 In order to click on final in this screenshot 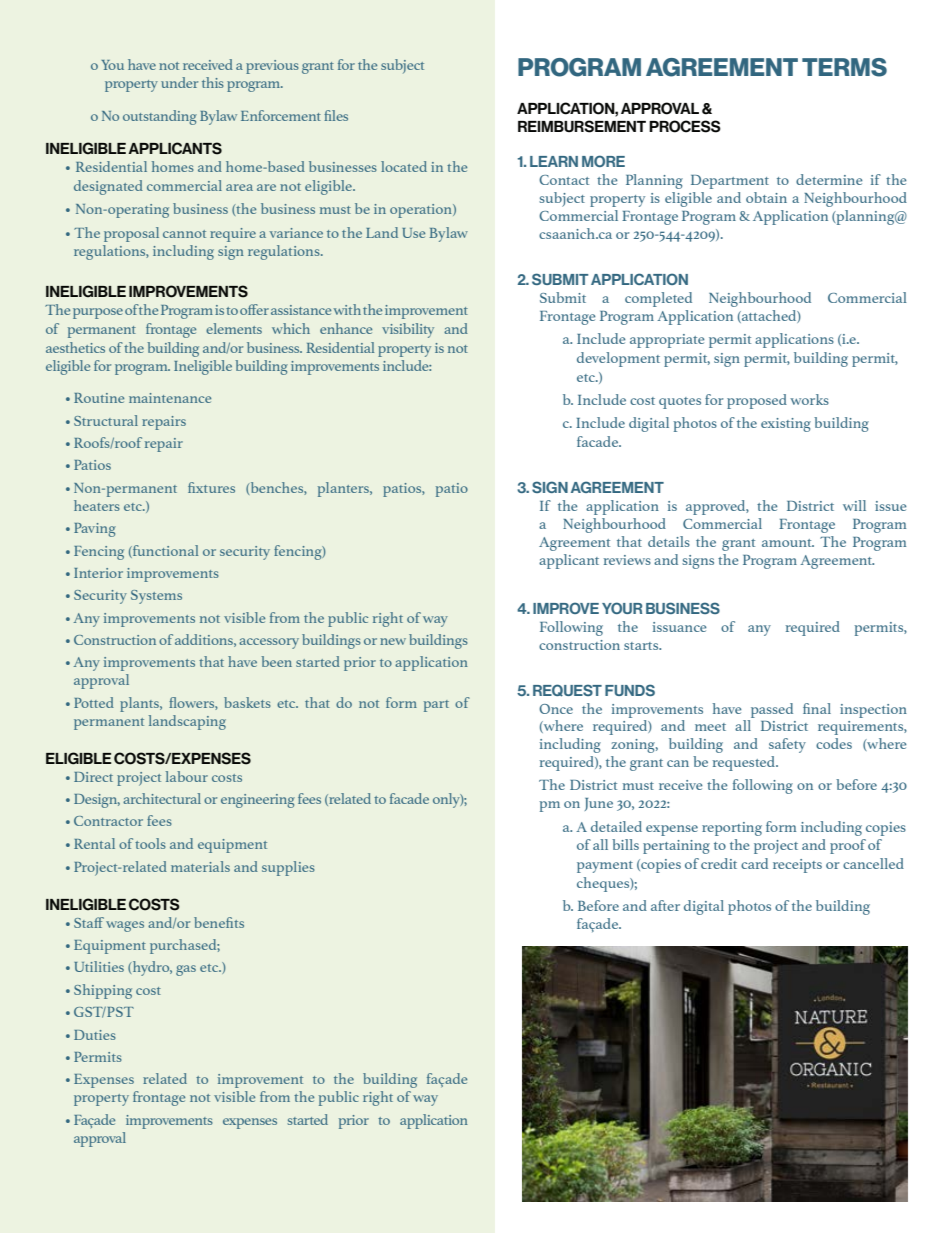, I will do `click(817, 708)`.
